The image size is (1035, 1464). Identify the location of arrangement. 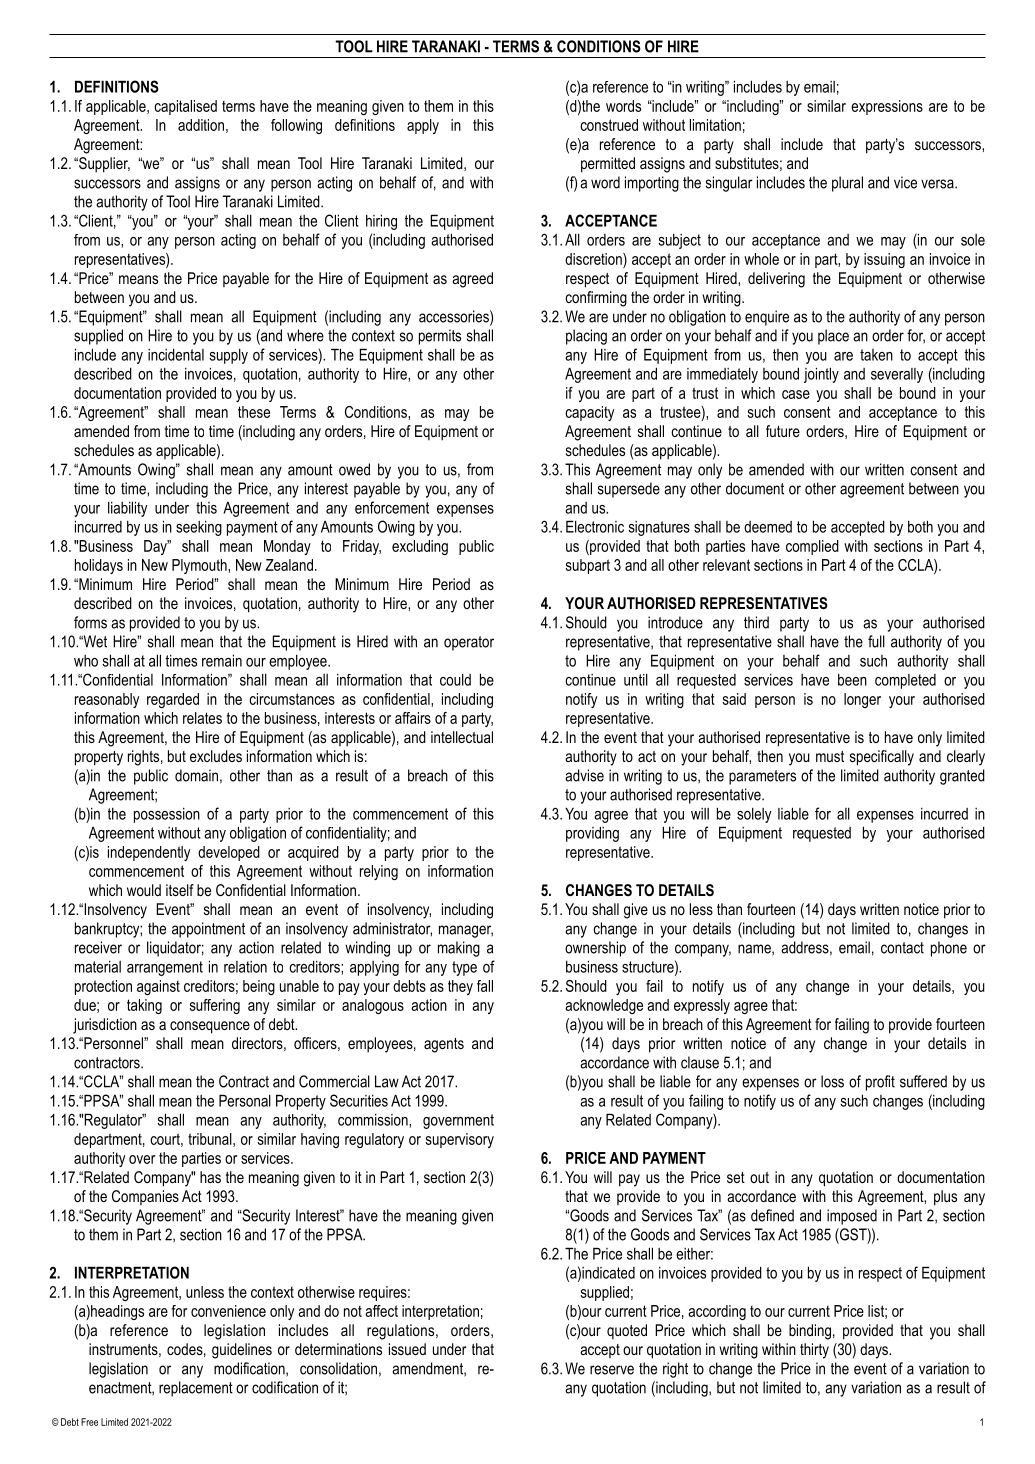
(165, 968).
